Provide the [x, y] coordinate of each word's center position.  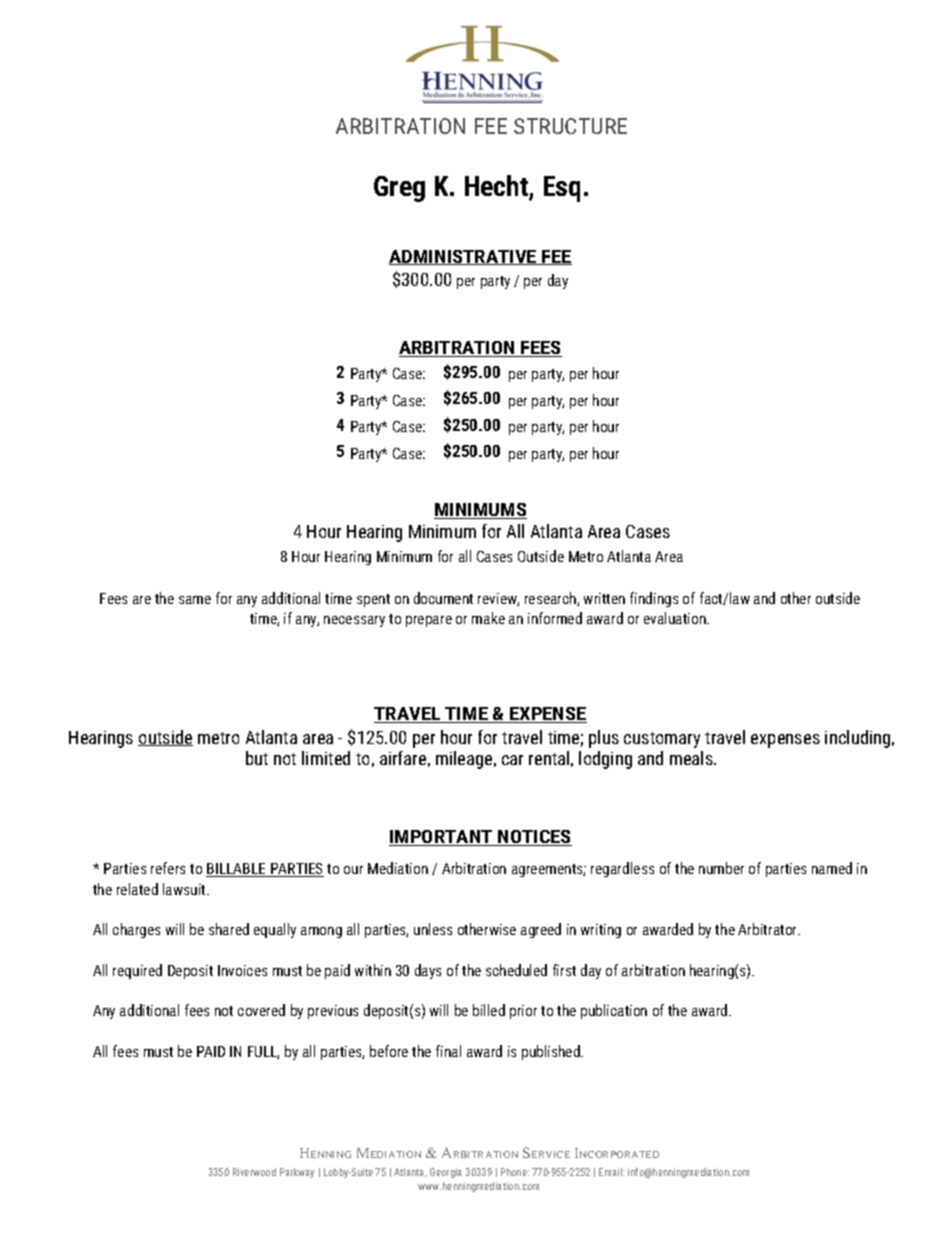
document [443, 598]
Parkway [297, 1173]
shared [229, 929]
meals [692, 758]
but [257, 758]
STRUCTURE [570, 126]
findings [654, 599]
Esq [562, 189]
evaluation [676, 618]
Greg [399, 189]
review [498, 599]
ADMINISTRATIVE [464, 257]
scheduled [516, 970]
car [512, 760]
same [195, 600]
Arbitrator [769, 929]
